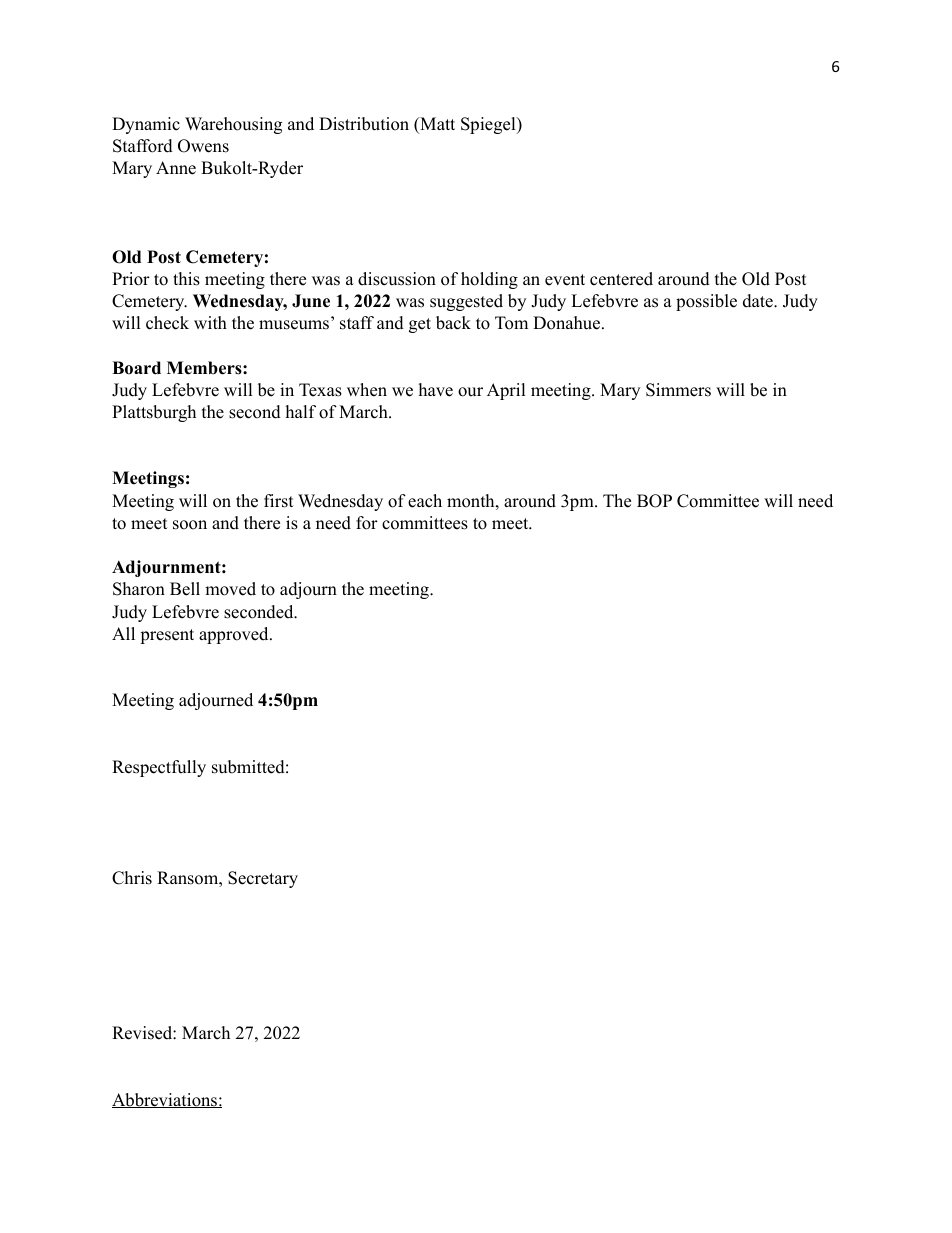 This screenshot has width=952, height=1233. What do you see at coordinates (165, 1100) in the screenshot?
I see `Abbreviations` at bounding box center [165, 1100].
